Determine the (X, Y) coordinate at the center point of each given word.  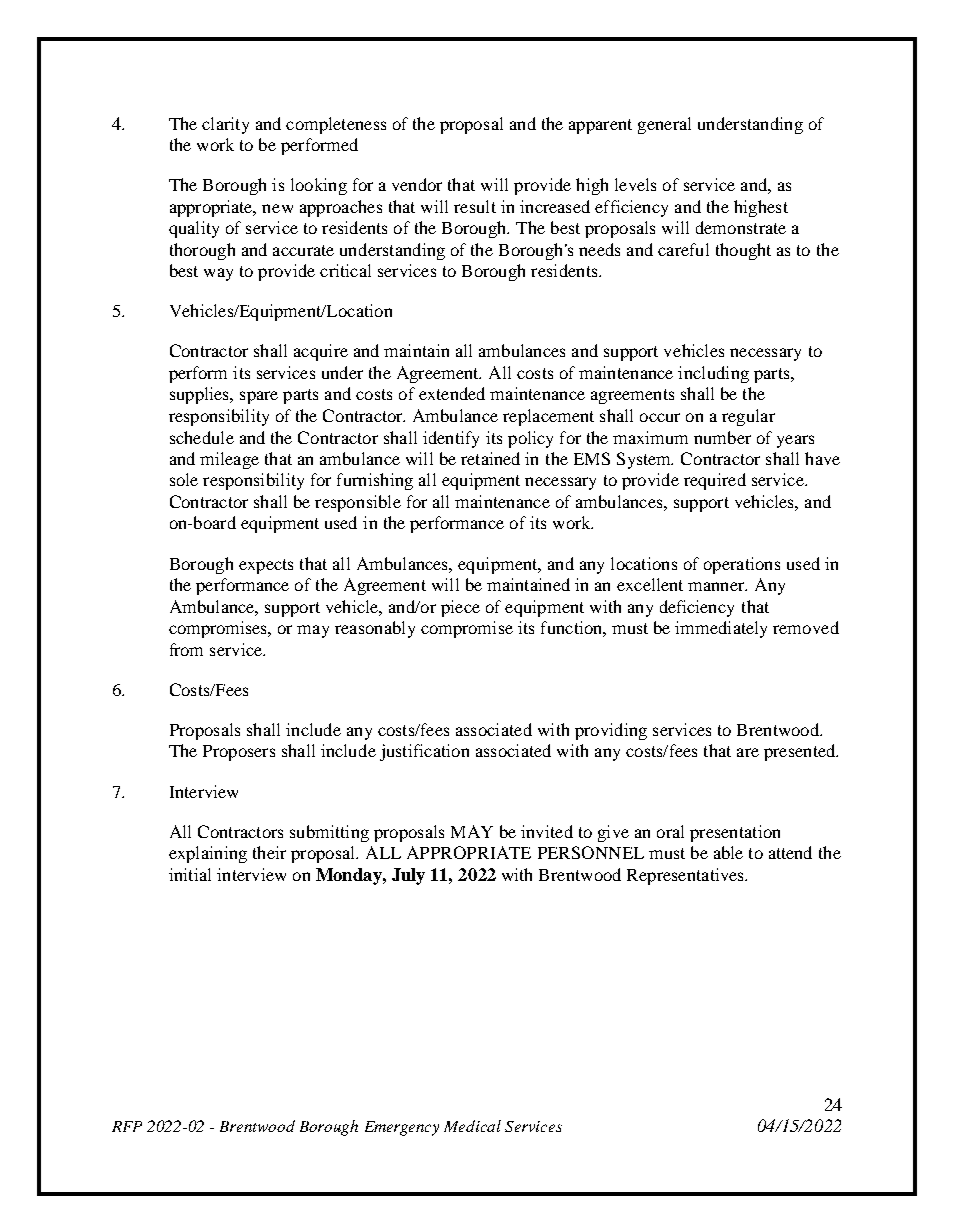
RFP (127, 1126)
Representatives (687, 876)
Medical (472, 1126)
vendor (417, 184)
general (664, 125)
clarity (225, 125)
